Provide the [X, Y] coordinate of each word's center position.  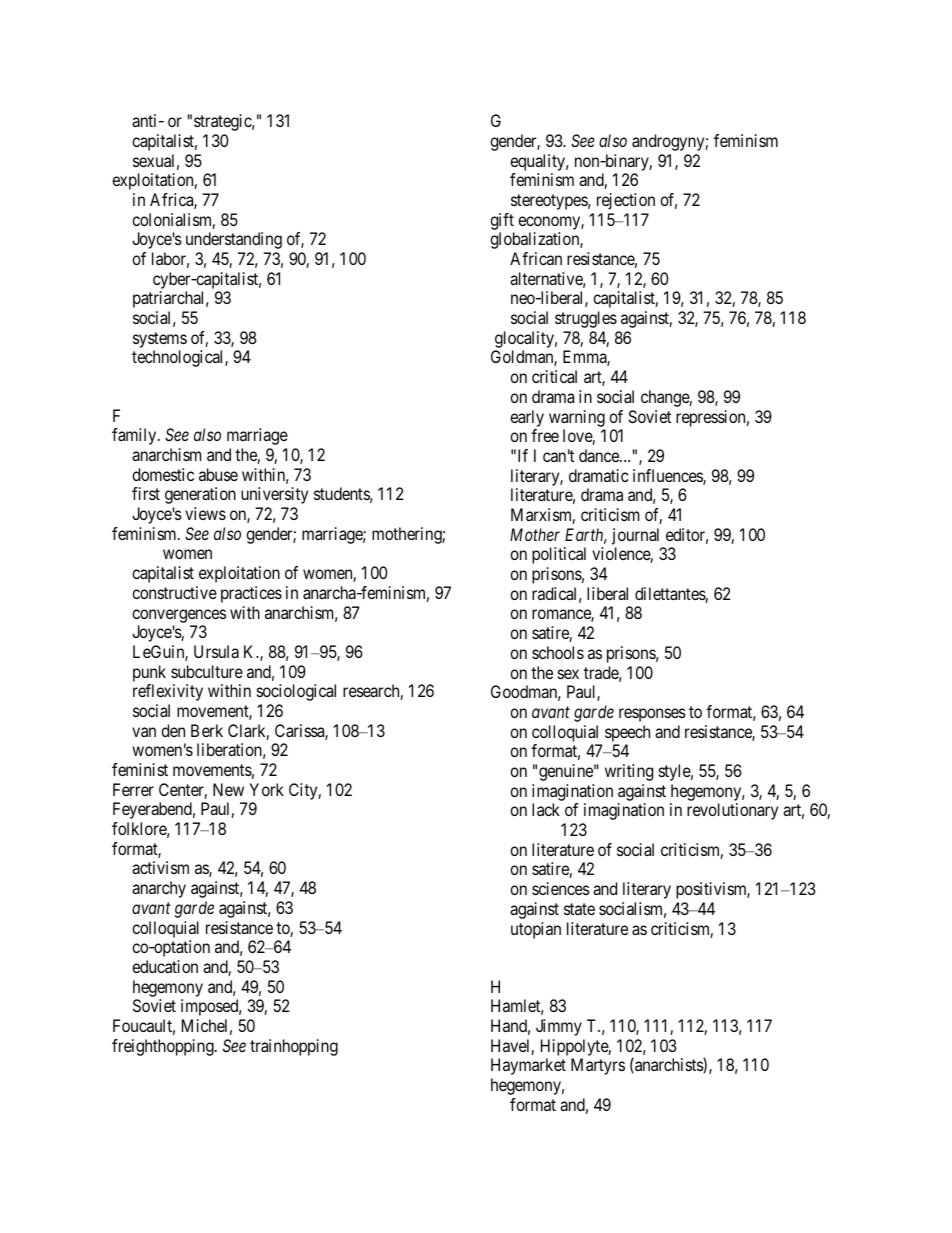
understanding [234, 240]
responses [652, 715]
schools [558, 652]
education [165, 966]
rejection [626, 201]
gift [502, 221]
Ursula [216, 651]
